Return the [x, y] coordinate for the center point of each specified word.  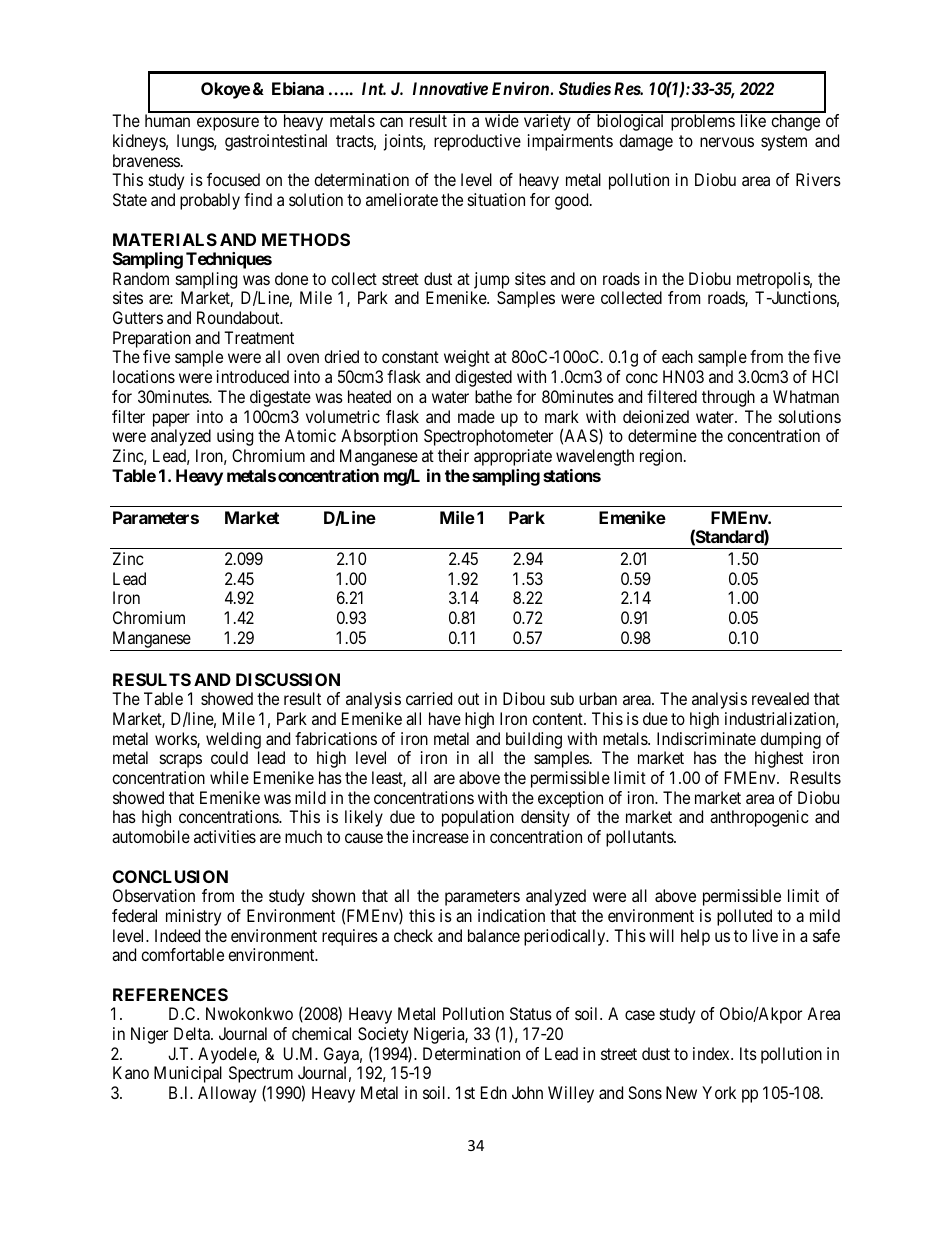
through [728, 398]
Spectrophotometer [488, 437]
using [235, 437]
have [445, 718]
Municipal [188, 1074]
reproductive [477, 142]
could [229, 757]
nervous [727, 142]
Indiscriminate [706, 738]
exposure [228, 124]
